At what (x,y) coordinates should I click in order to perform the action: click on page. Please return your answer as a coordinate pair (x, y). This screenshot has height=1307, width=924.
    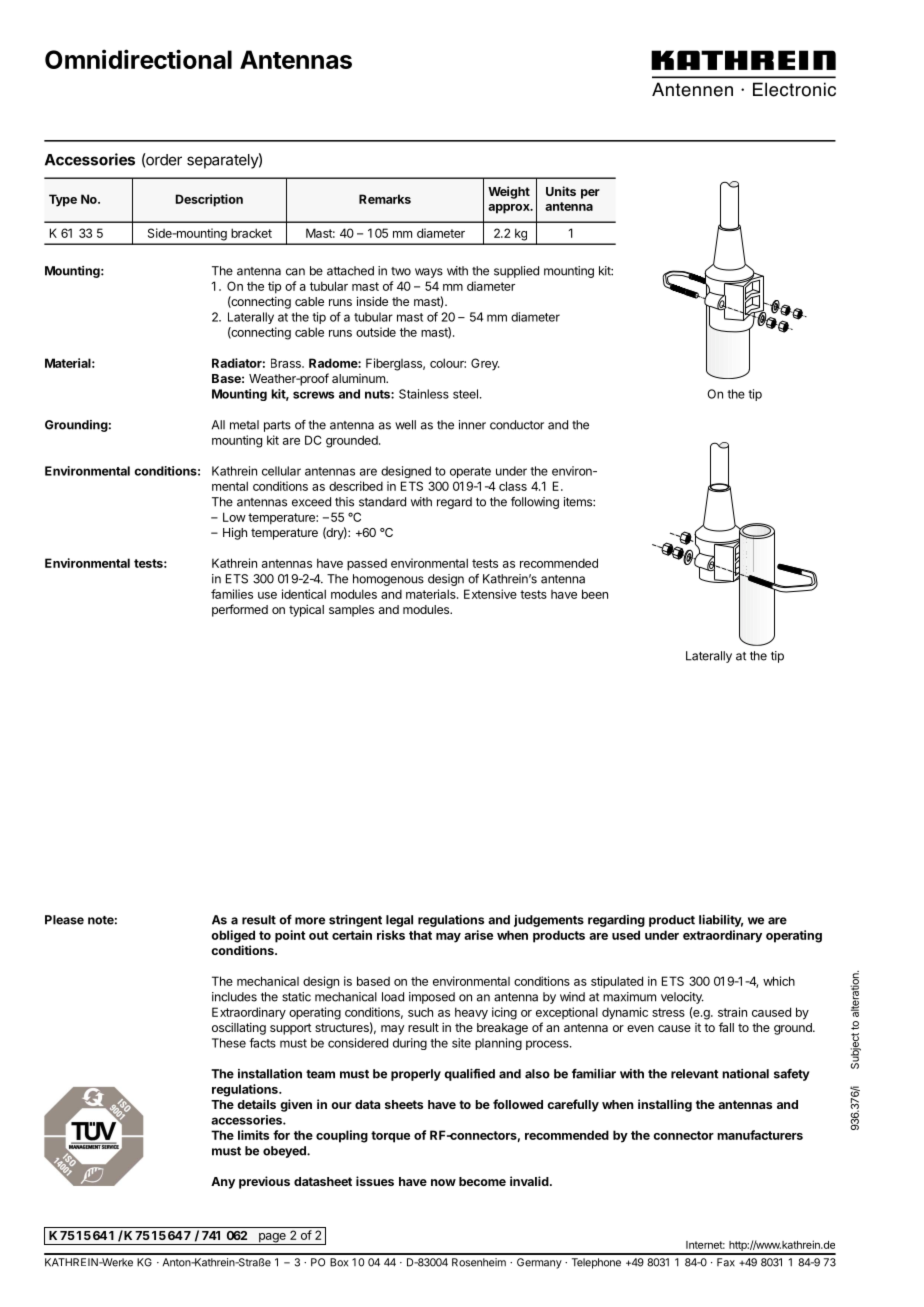
    Looking at the image, I should click on (272, 1239).
